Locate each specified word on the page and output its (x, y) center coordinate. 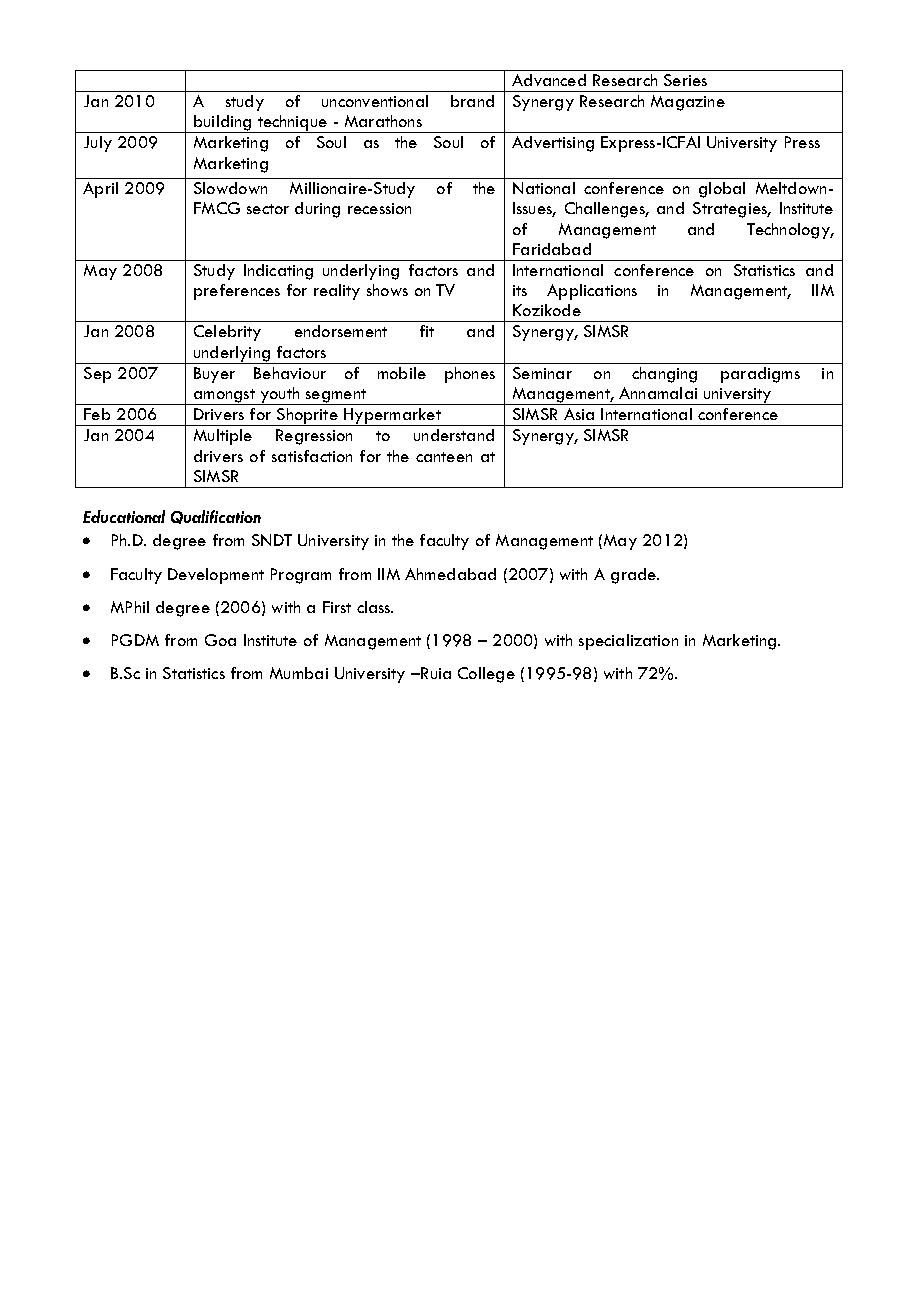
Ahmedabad (450, 574)
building (223, 124)
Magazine (688, 103)
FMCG (217, 208)
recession (379, 208)
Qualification (216, 517)
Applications (592, 292)
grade (635, 576)
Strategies (731, 210)
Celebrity (227, 333)
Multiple (223, 437)
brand (472, 101)
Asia (579, 414)
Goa (220, 640)
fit (427, 331)
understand (454, 435)
